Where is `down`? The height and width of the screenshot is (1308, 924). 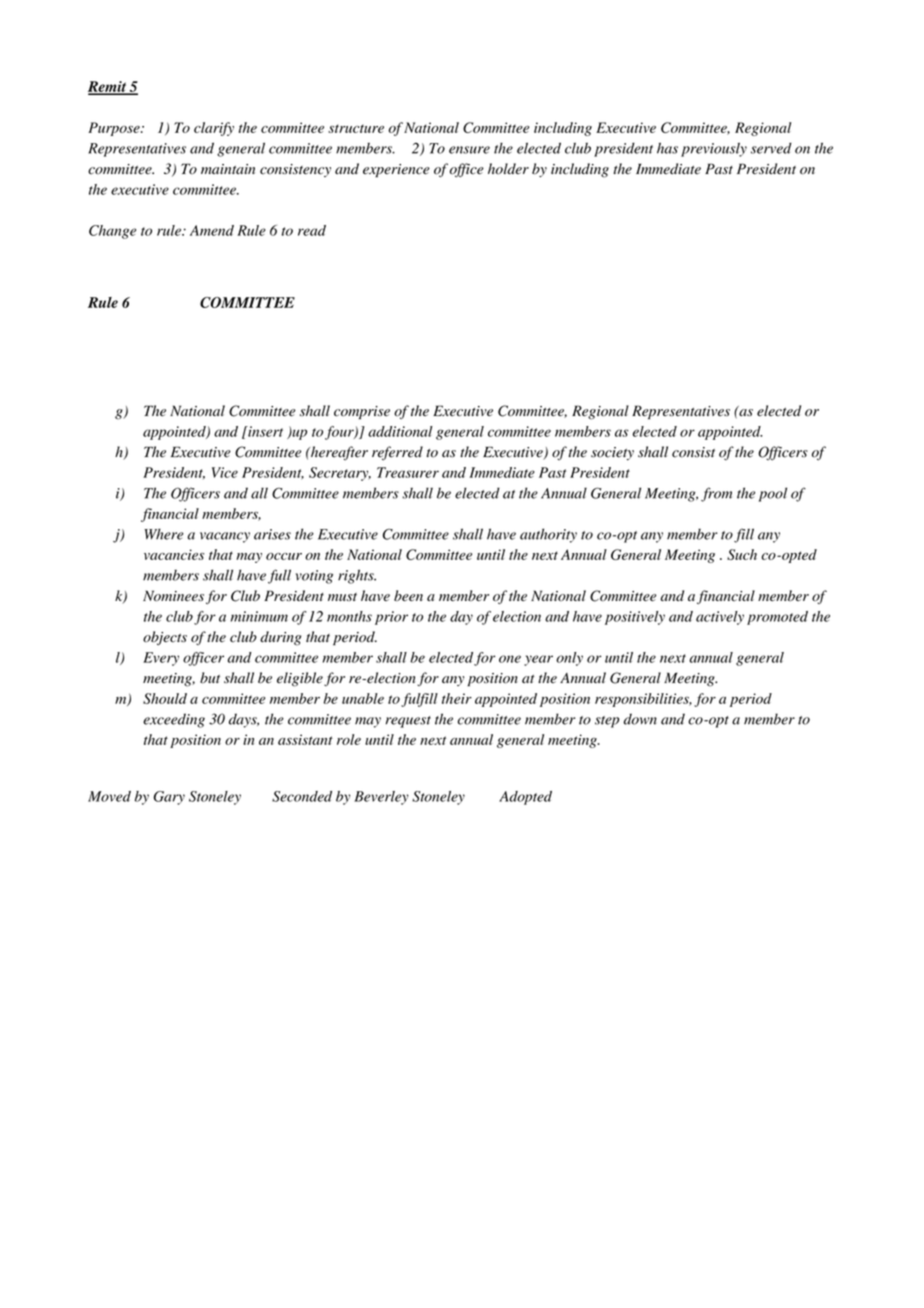
down is located at coordinates (640, 719).
